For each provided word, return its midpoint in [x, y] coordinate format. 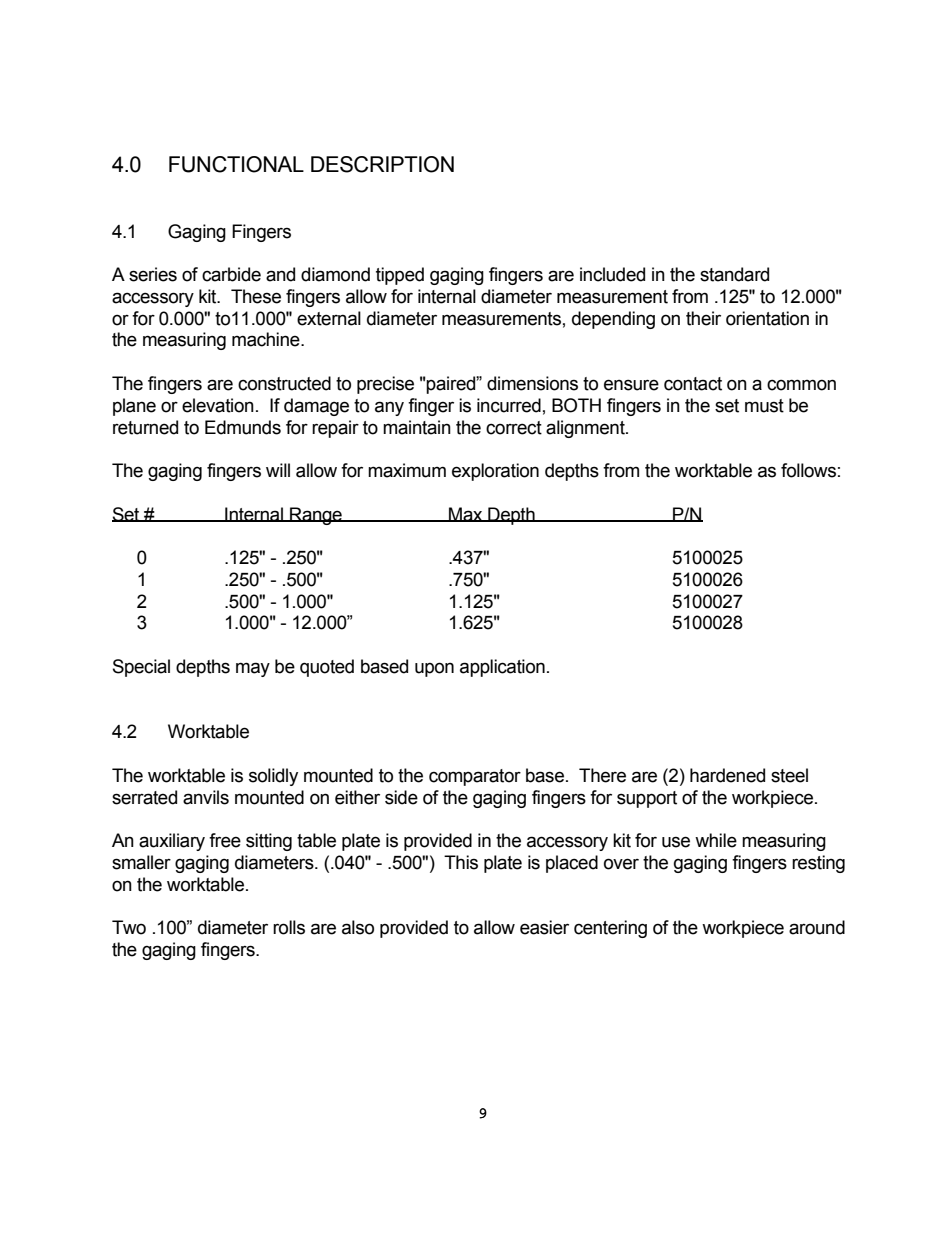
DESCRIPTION [382, 164]
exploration [495, 472]
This [461, 862]
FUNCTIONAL [236, 164]
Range [316, 516]
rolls [289, 927]
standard [734, 274]
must [764, 406]
